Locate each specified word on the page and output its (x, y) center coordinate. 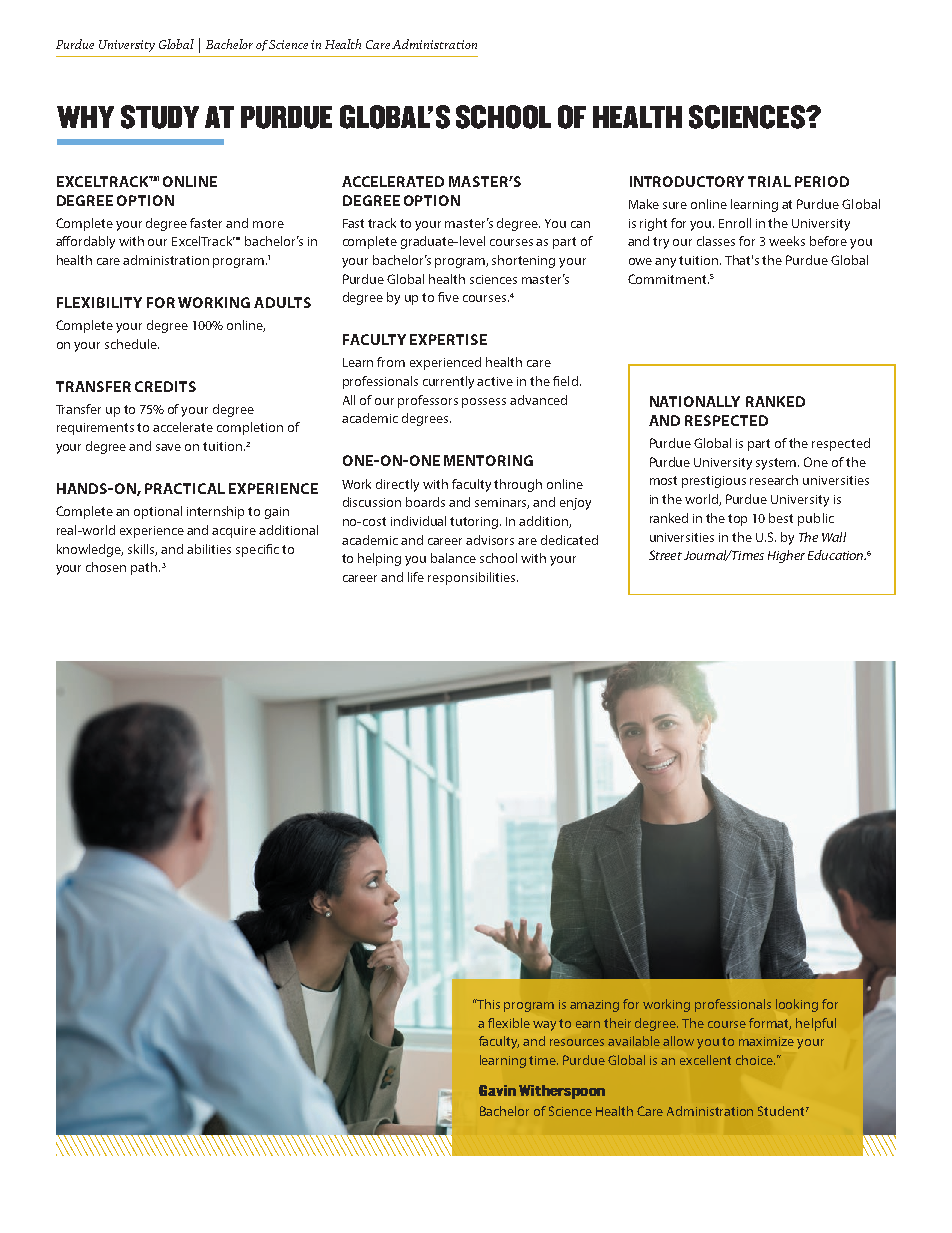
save (168, 447)
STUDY (160, 117)
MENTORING (488, 460)
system (777, 464)
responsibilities (473, 578)
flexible (509, 1023)
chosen (106, 567)
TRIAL (769, 181)
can (580, 224)
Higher (786, 556)
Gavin (497, 1090)
